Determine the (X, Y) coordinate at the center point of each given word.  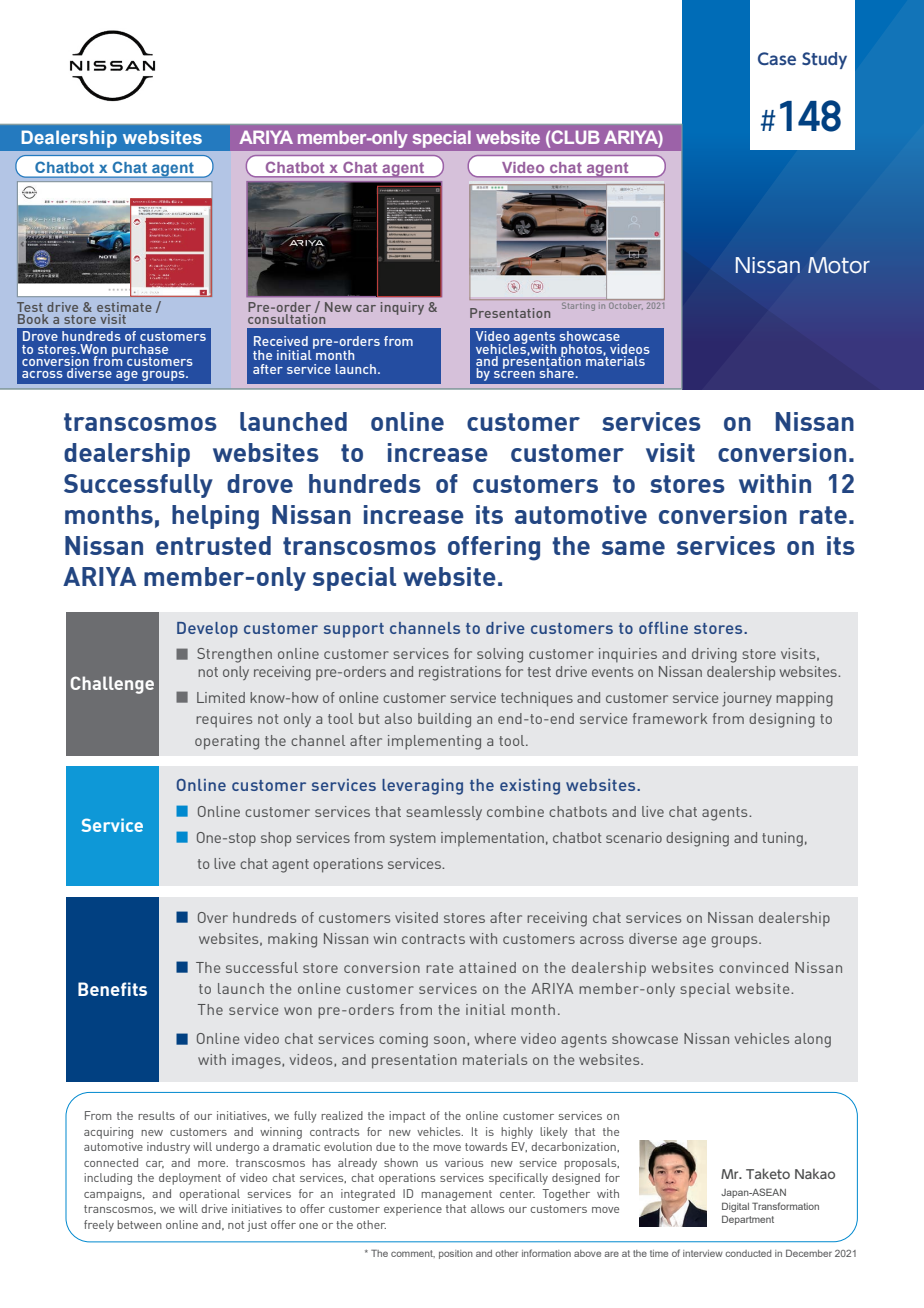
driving (714, 655)
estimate (124, 307)
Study (824, 60)
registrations (460, 673)
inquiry (402, 308)
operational (209, 1195)
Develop (207, 630)
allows (487, 1208)
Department (748, 1220)
